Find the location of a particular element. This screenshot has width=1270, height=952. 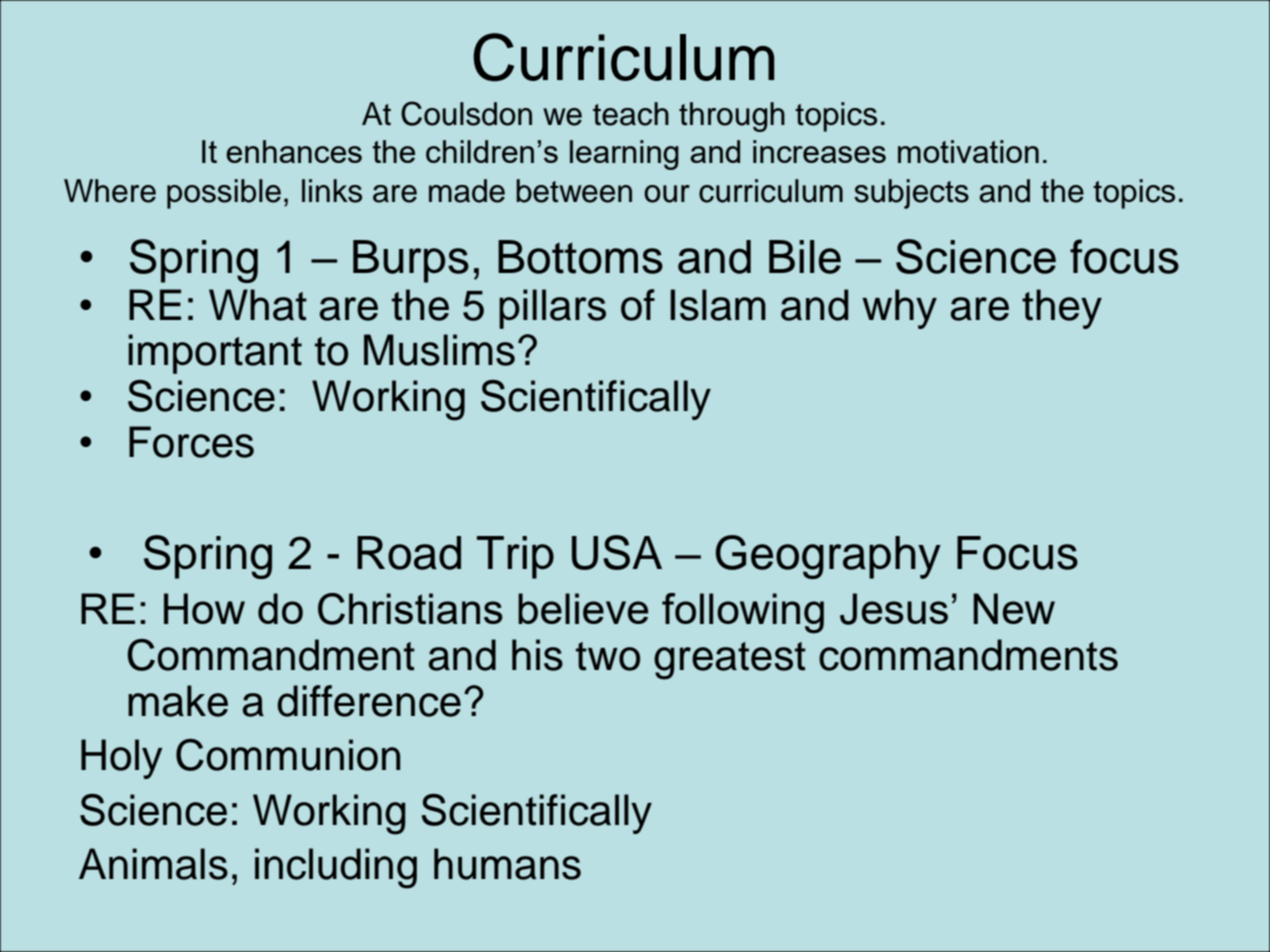

USA is located at coordinates (617, 552).
